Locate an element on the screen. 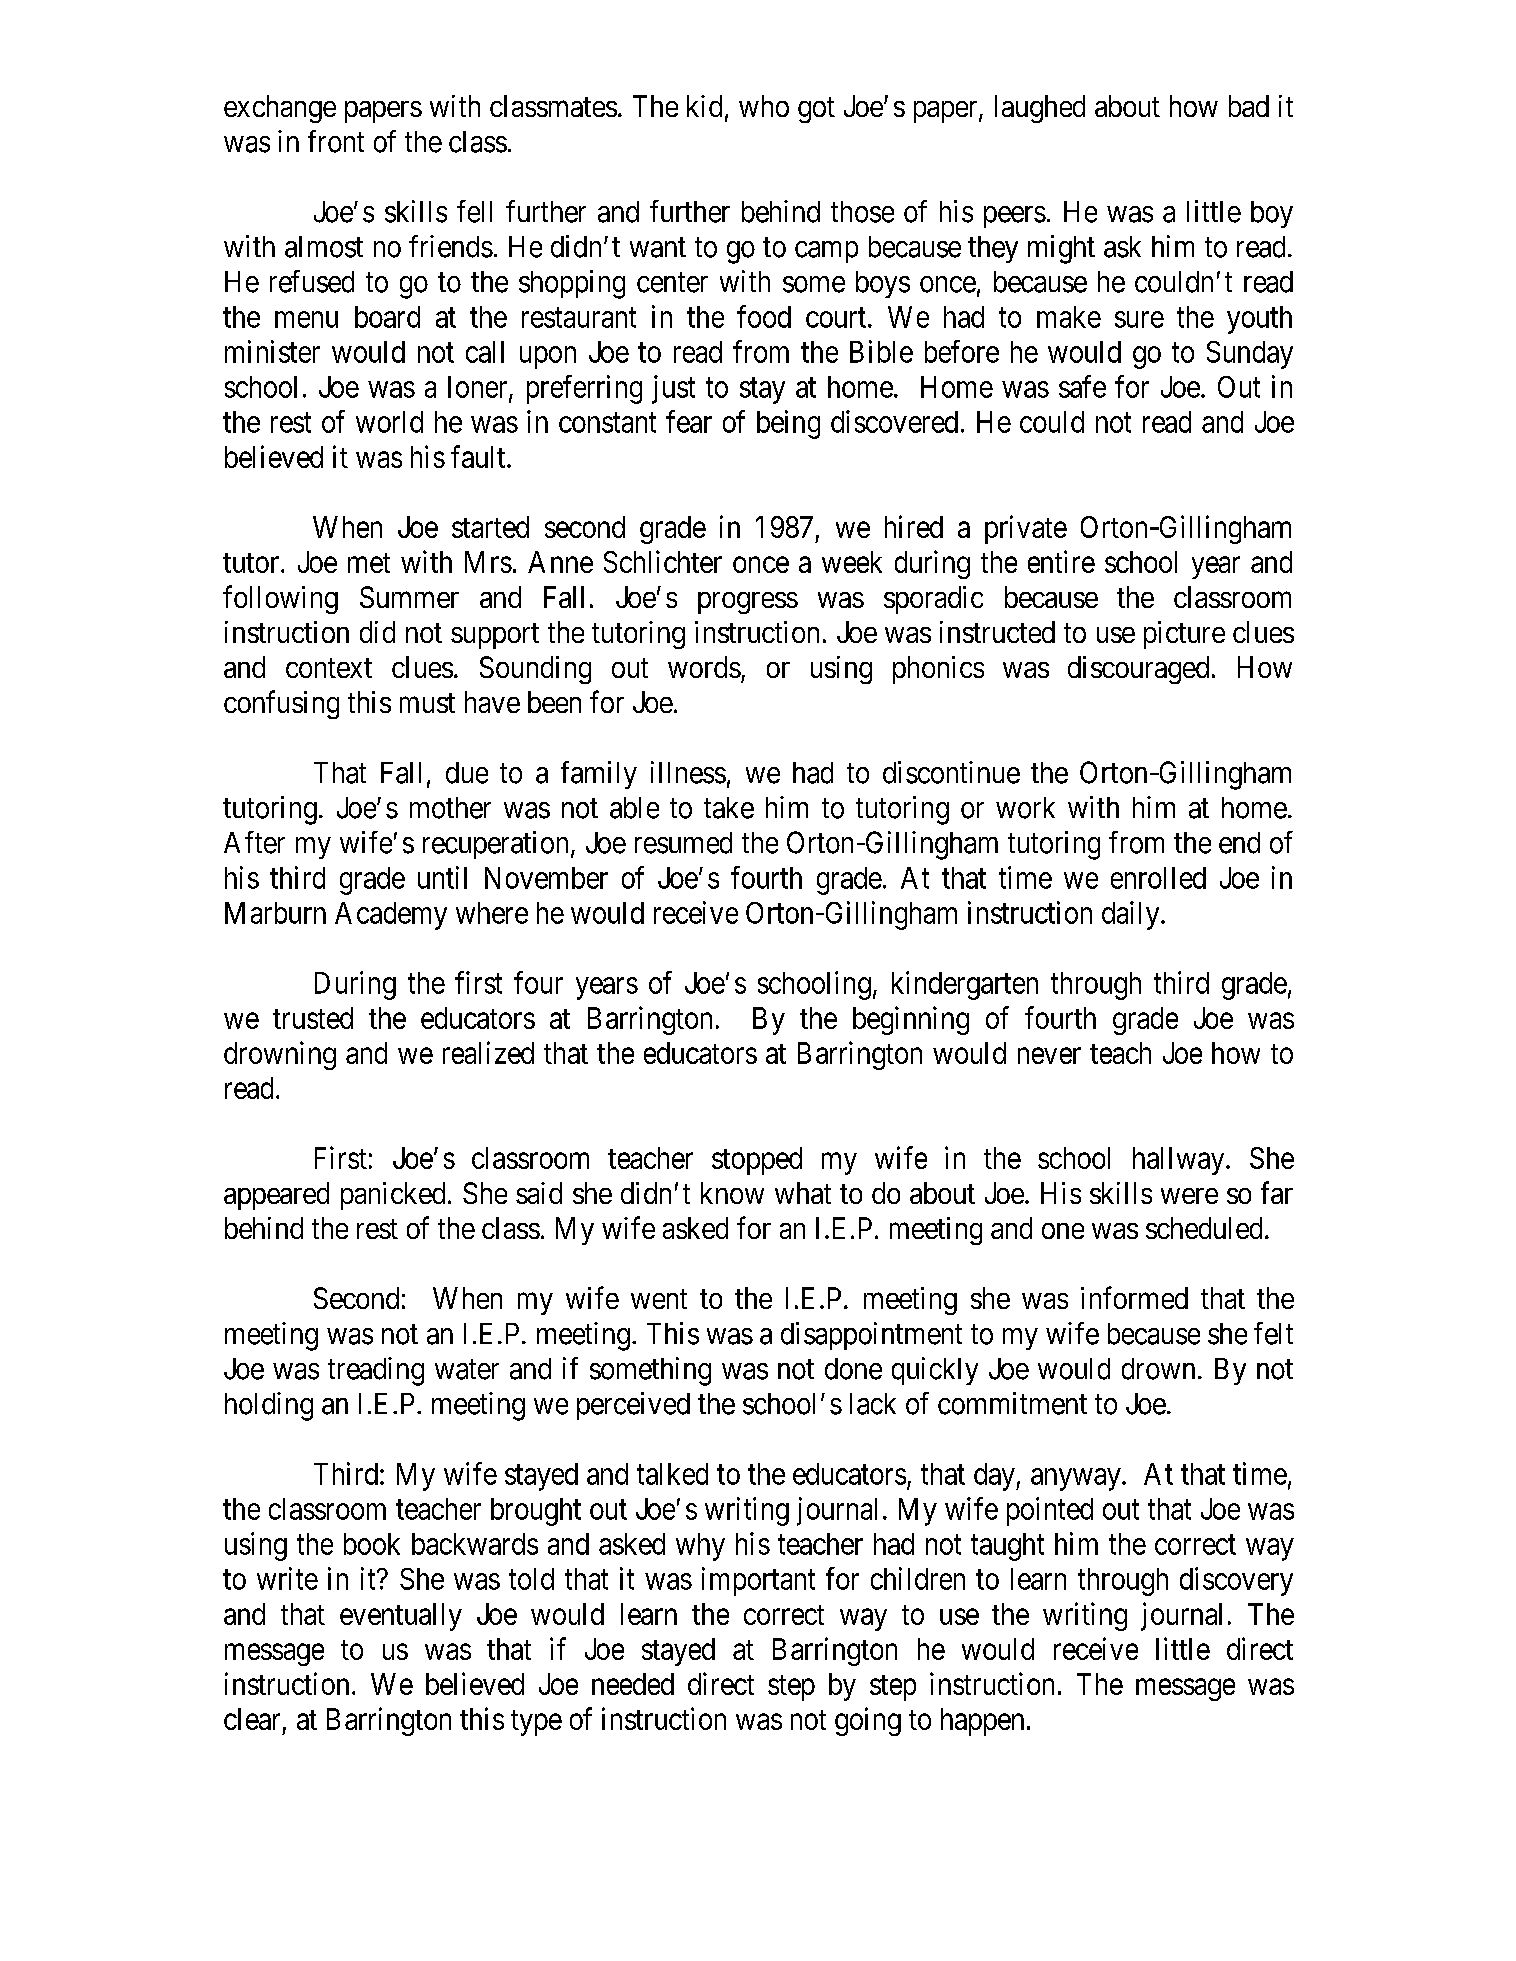  daily is located at coordinates (1132, 915).
